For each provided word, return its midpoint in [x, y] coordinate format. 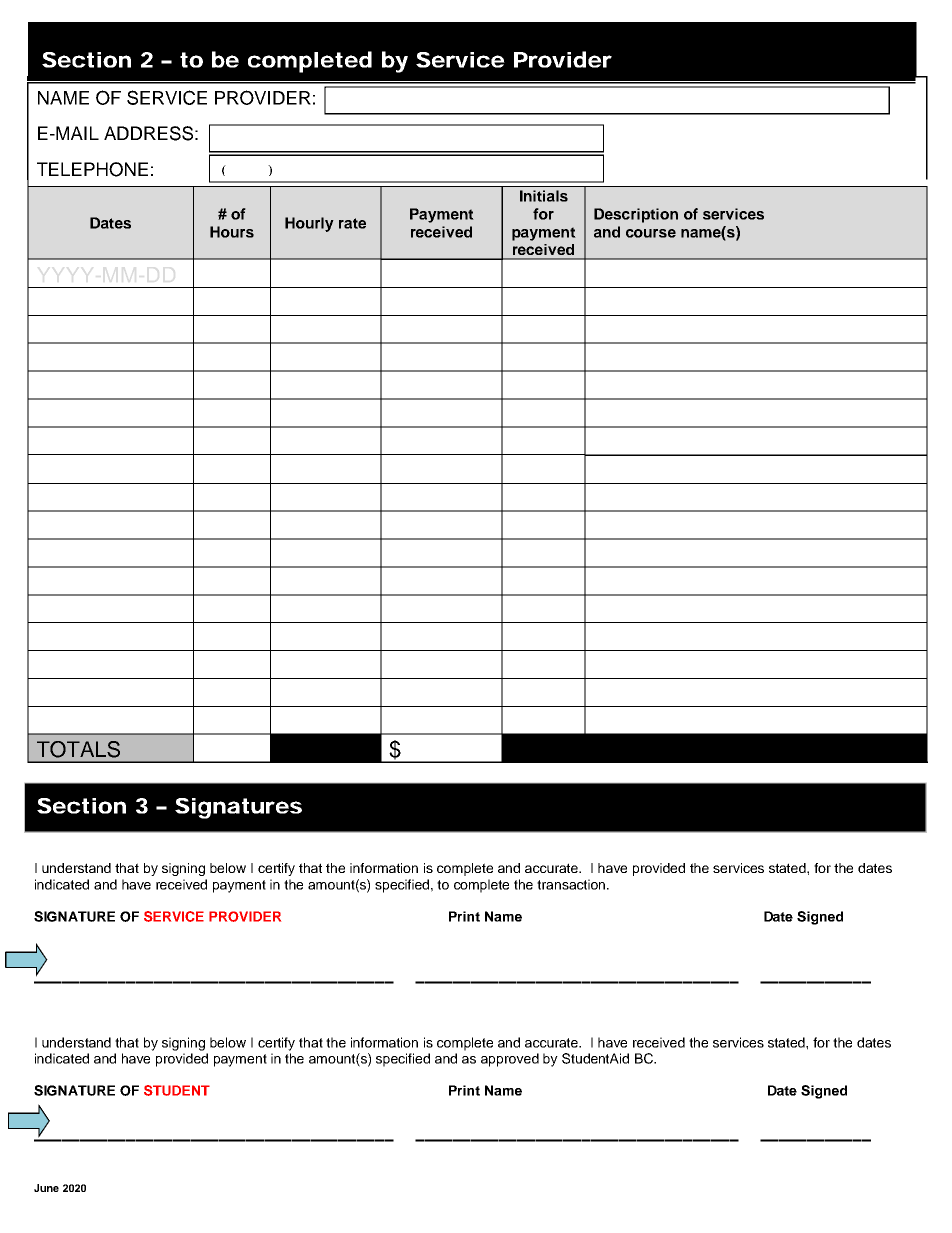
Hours [232, 232]
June [46, 1188]
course [651, 233]
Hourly [309, 224]
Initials [544, 196]
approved [510, 1060]
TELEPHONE [92, 169]
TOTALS [78, 749]
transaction [572, 884]
